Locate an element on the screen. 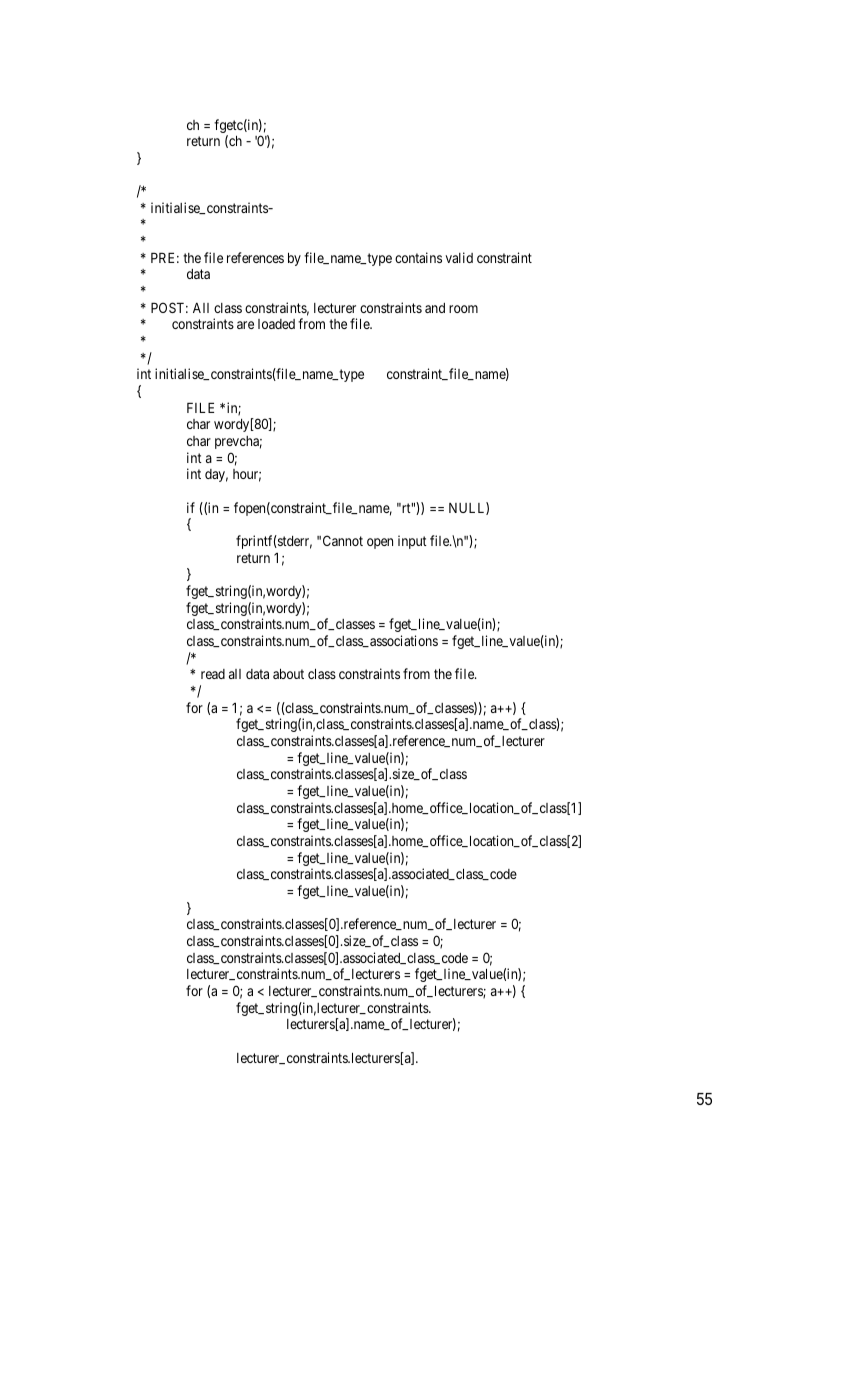 The image size is (849, 1400). loaded is located at coordinates (276, 324).
